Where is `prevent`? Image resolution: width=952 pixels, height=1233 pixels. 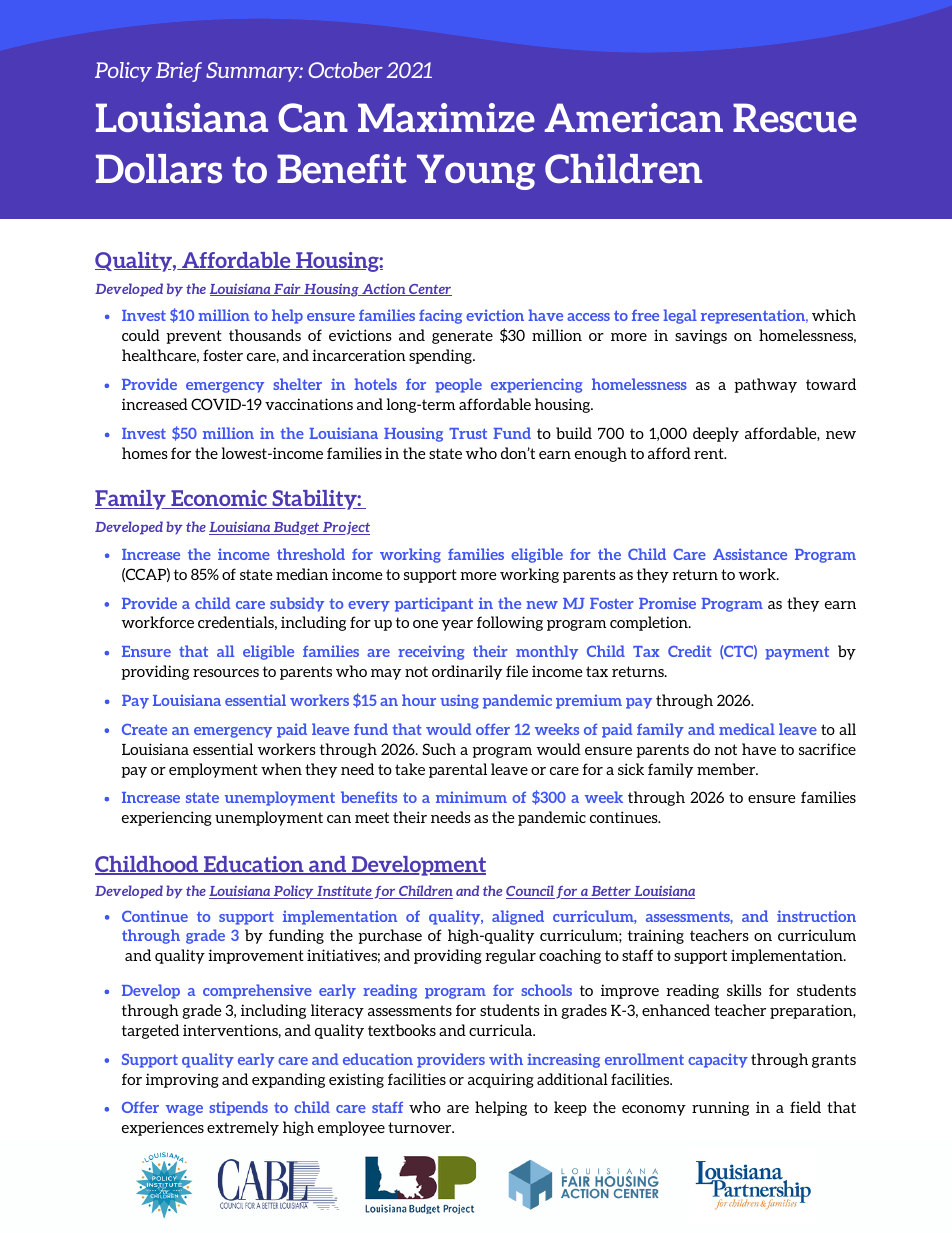 prevent is located at coordinates (194, 337).
